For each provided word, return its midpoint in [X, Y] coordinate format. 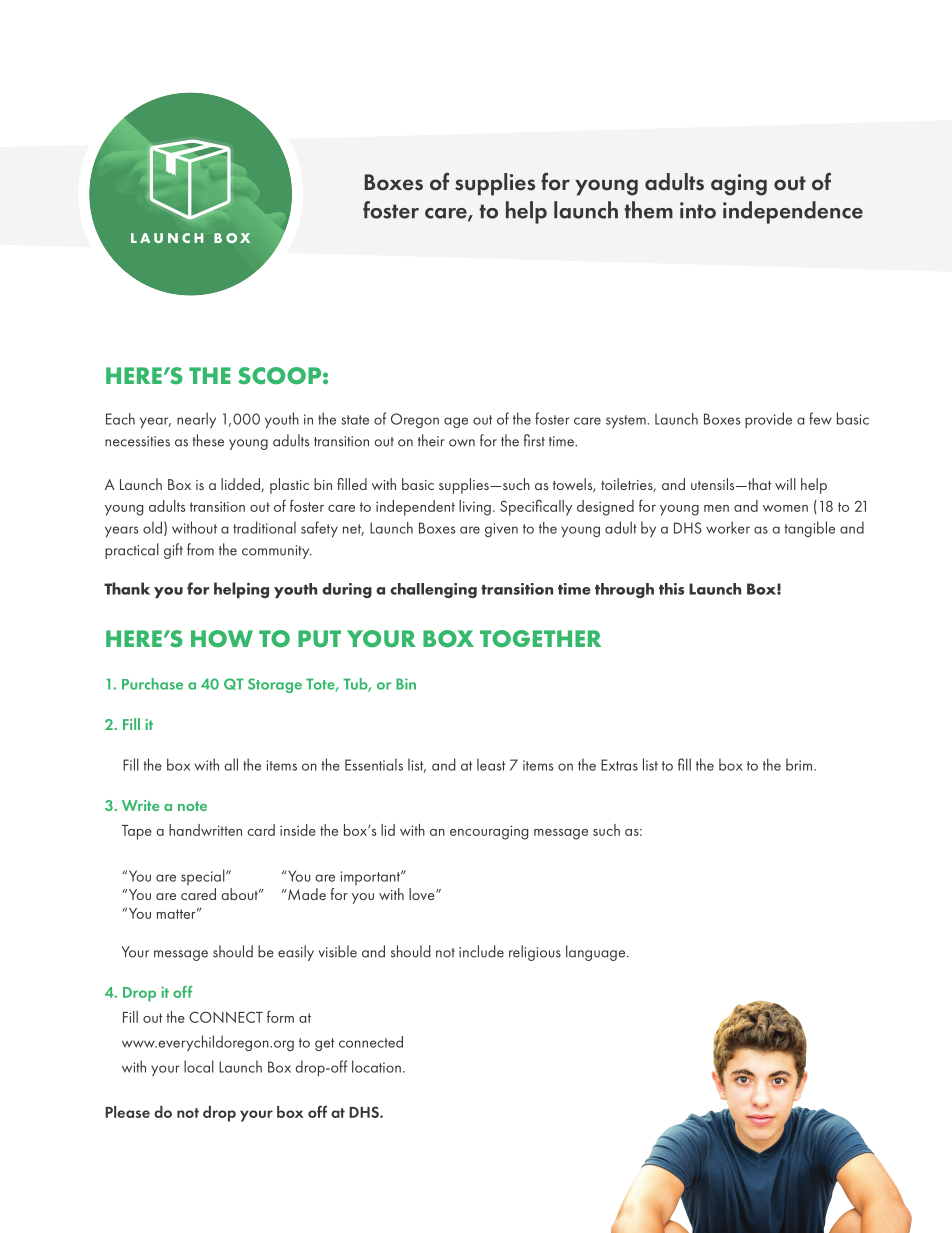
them [648, 210]
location [376, 1066]
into [698, 210]
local [199, 1066]
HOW [222, 639]
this [671, 589]
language [597, 953]
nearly [196, 420]
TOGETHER [540, 639]
